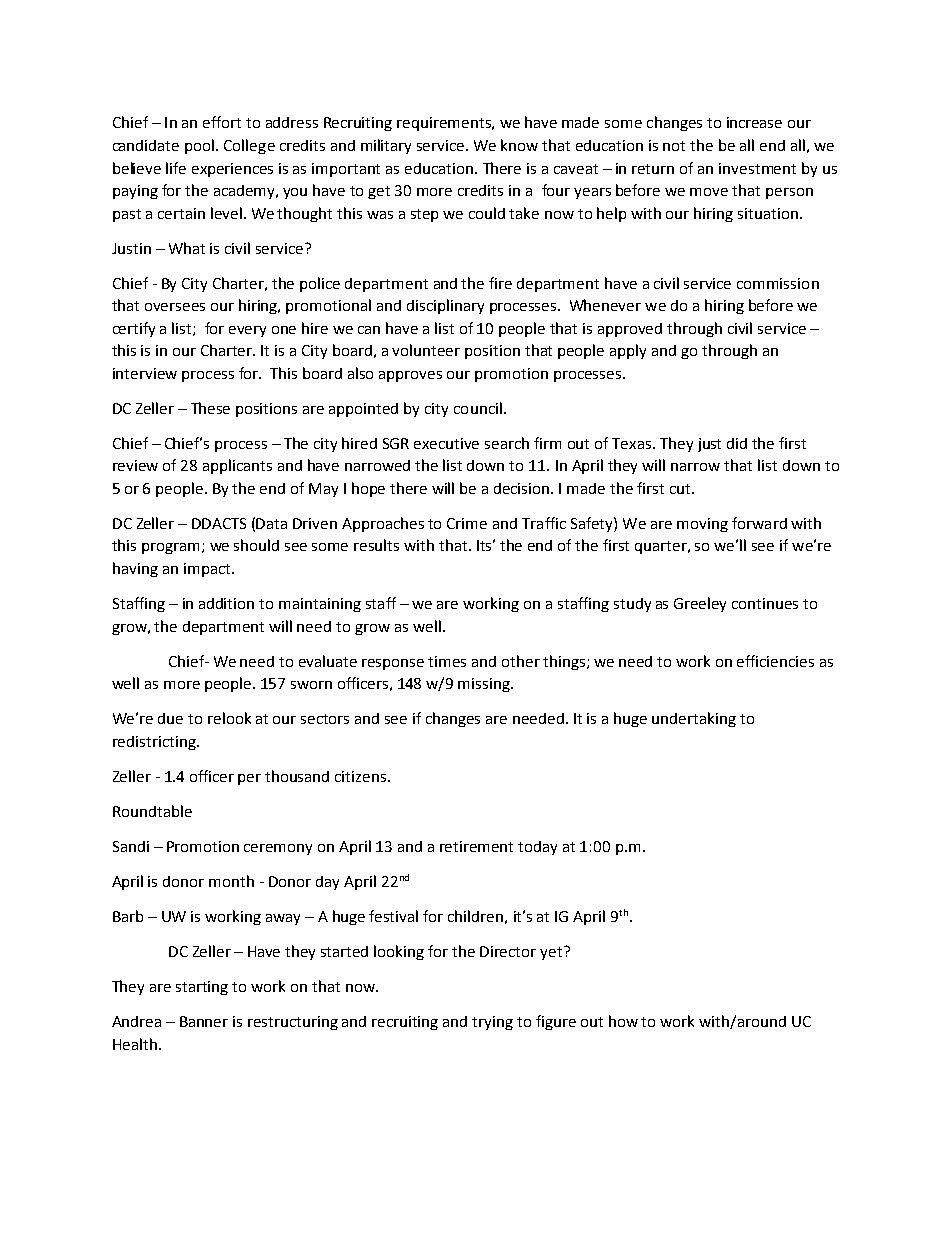 The height and width of the screenshot is (1233, 952). I want to click on executive, so click(446, 443).
